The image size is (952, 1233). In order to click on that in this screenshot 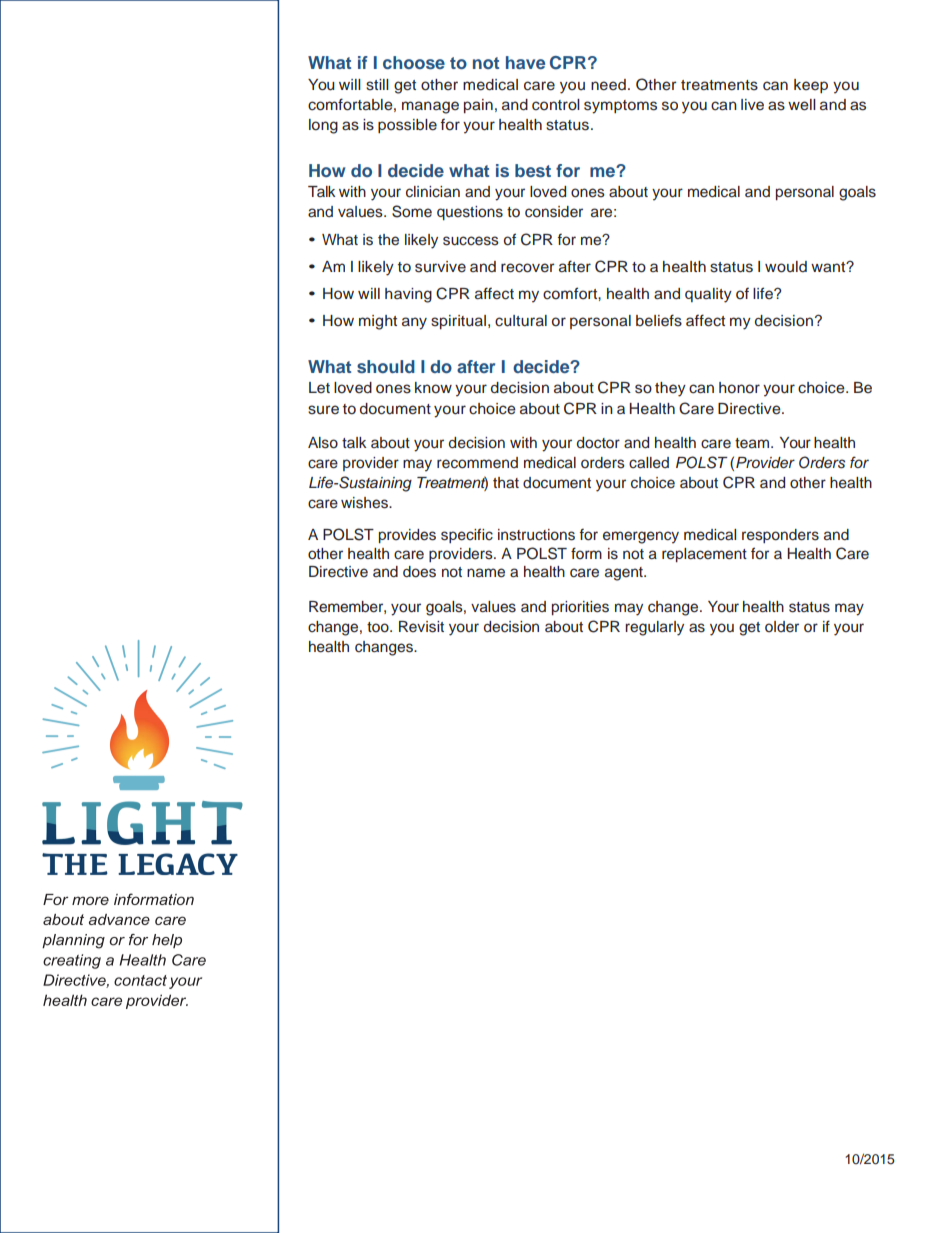, I will do `click(506, 482)`.
